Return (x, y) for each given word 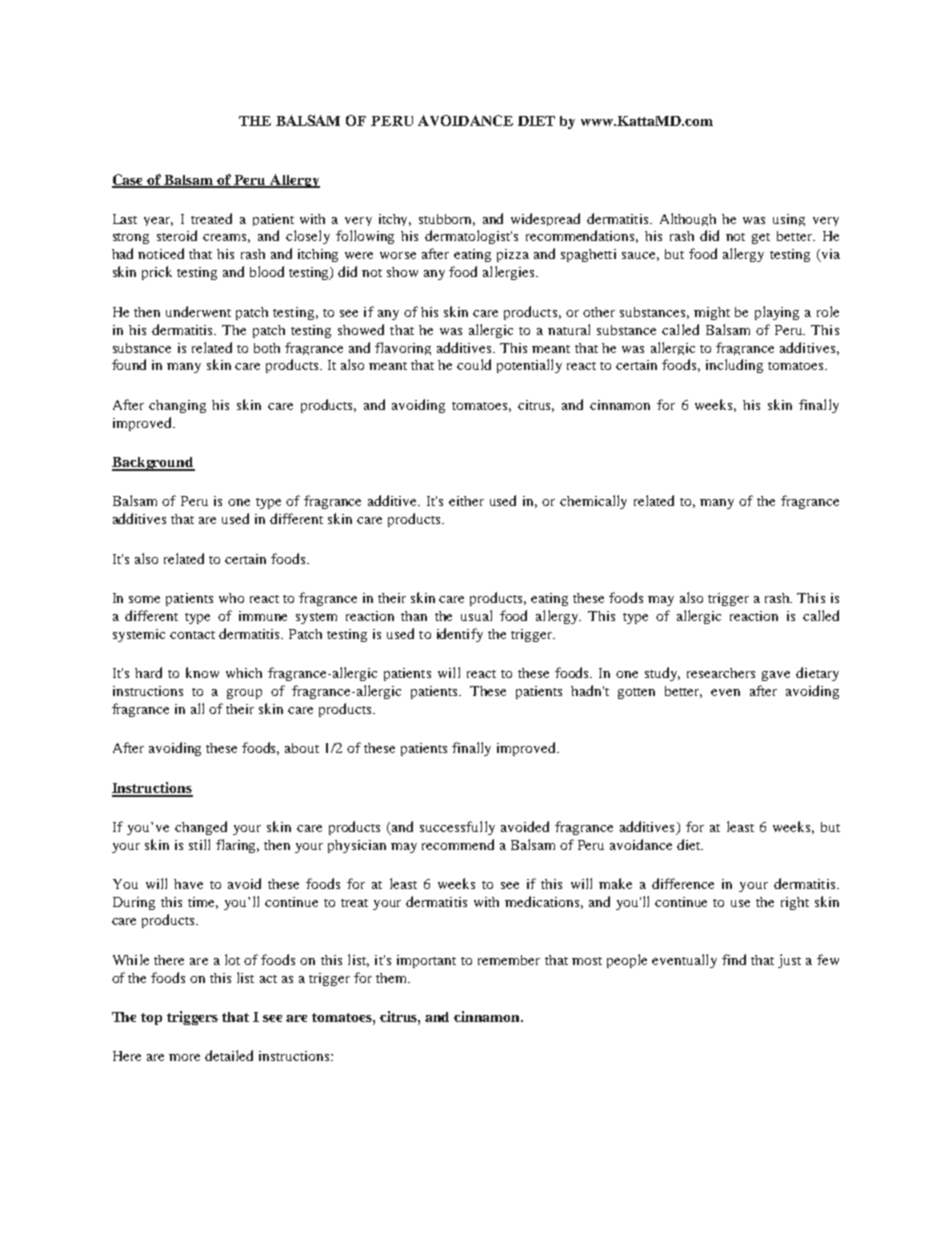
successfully (457, 828)
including (734, 366)
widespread (545, 219)
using (789, 220)
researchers (721, 673)
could (474, 364)
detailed (229, 1055)
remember (509, 960)
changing (177, 406)
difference (683, 883)
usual (476, 615)
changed (201, 828)
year (158, 221)
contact (192, 635)
